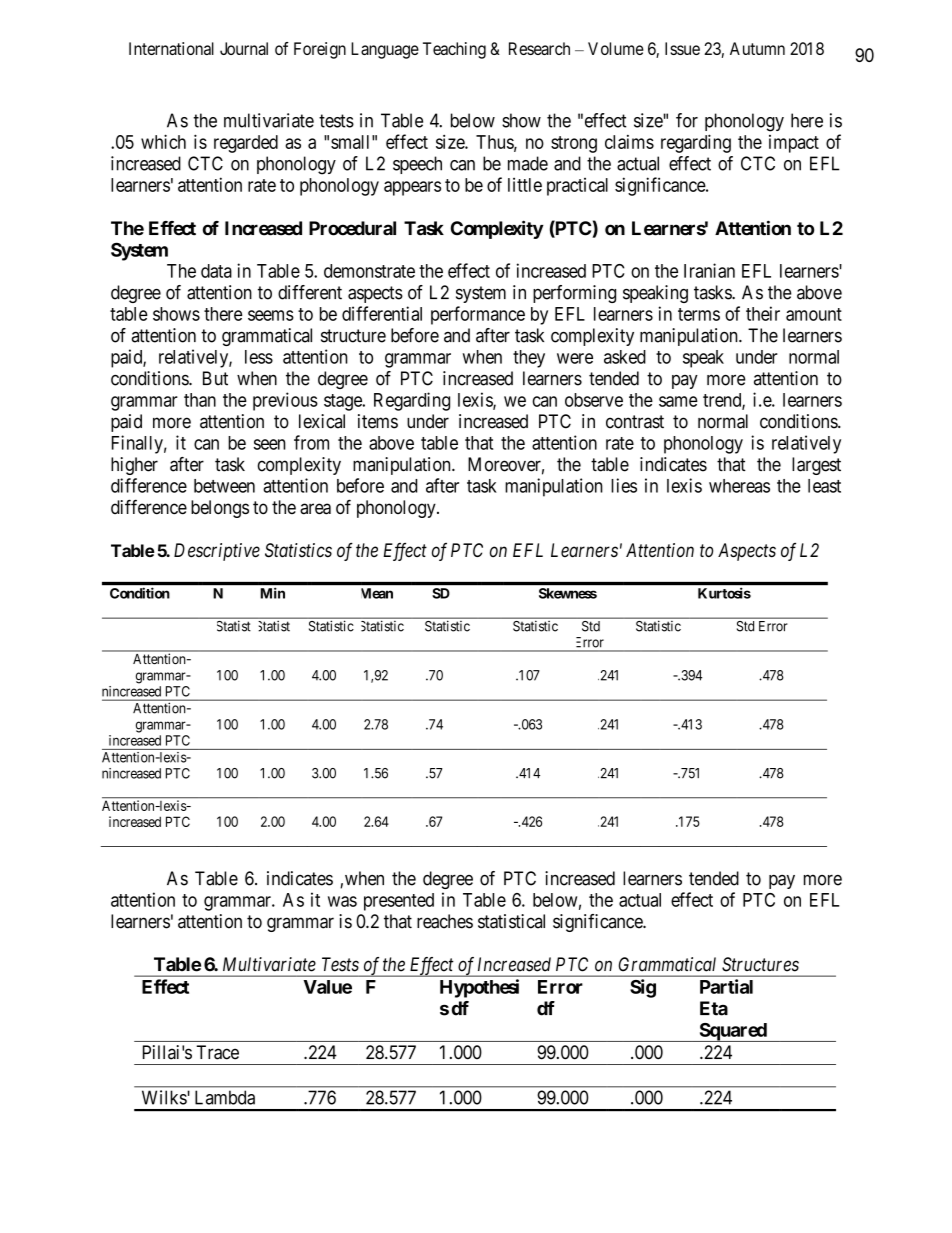 This page has width=952, height=1233. Describe the element at coordinates (217, 1052) in the page. I see `Trace` at that location.
